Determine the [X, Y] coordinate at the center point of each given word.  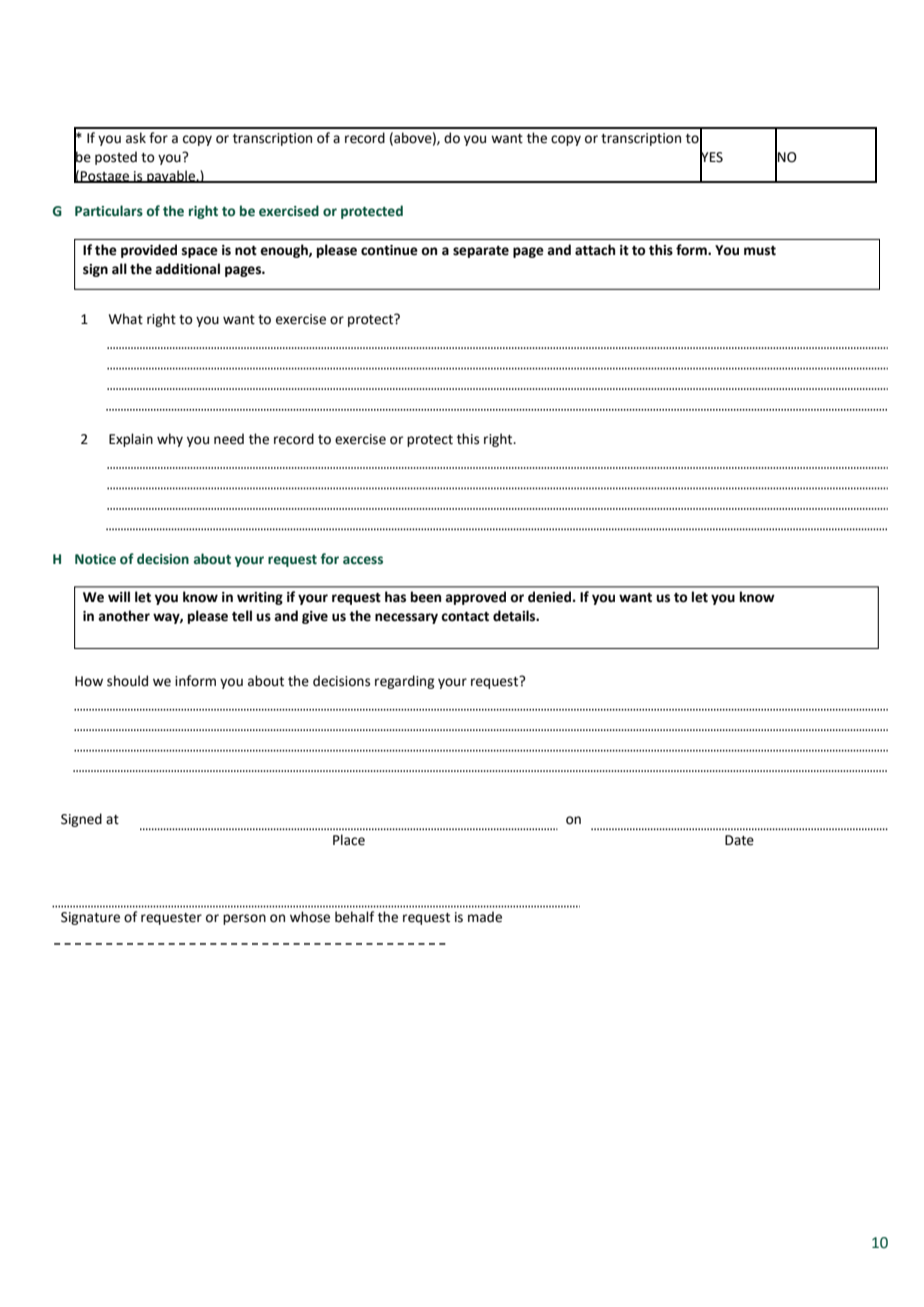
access [363, 560]
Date [739, 840]
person [244, 919]
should [127, 681]
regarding [404, 682]
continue [389, 250]
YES [711, 157]
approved [475, 598]
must [760, 251]
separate [481, 252]
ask [136, 138]
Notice [95, 559]
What [126, 319]
